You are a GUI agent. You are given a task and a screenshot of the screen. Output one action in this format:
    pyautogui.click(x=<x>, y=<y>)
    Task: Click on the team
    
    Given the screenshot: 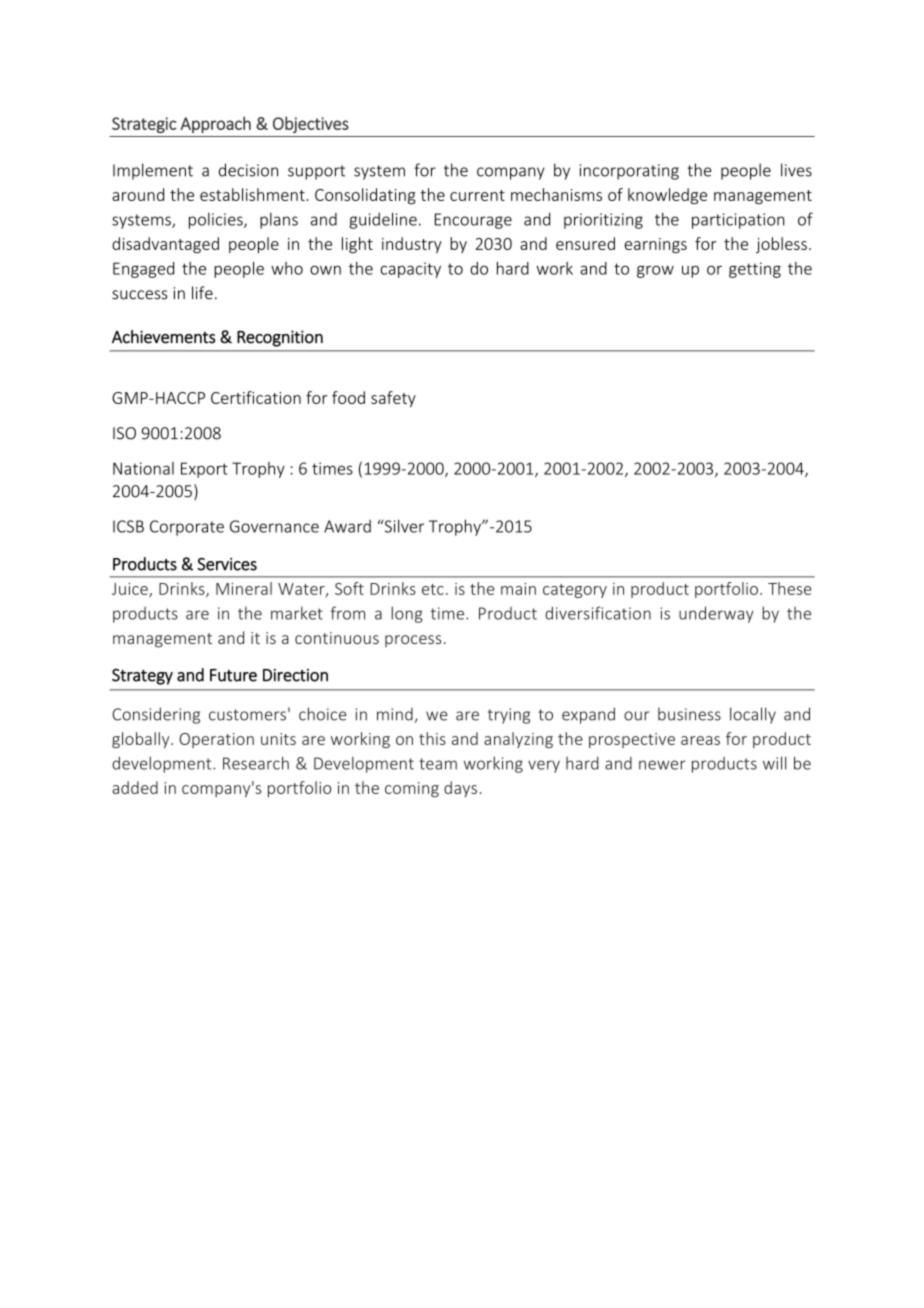 What is the action you would take?
    pyautogui.click(x=438, y=764)
